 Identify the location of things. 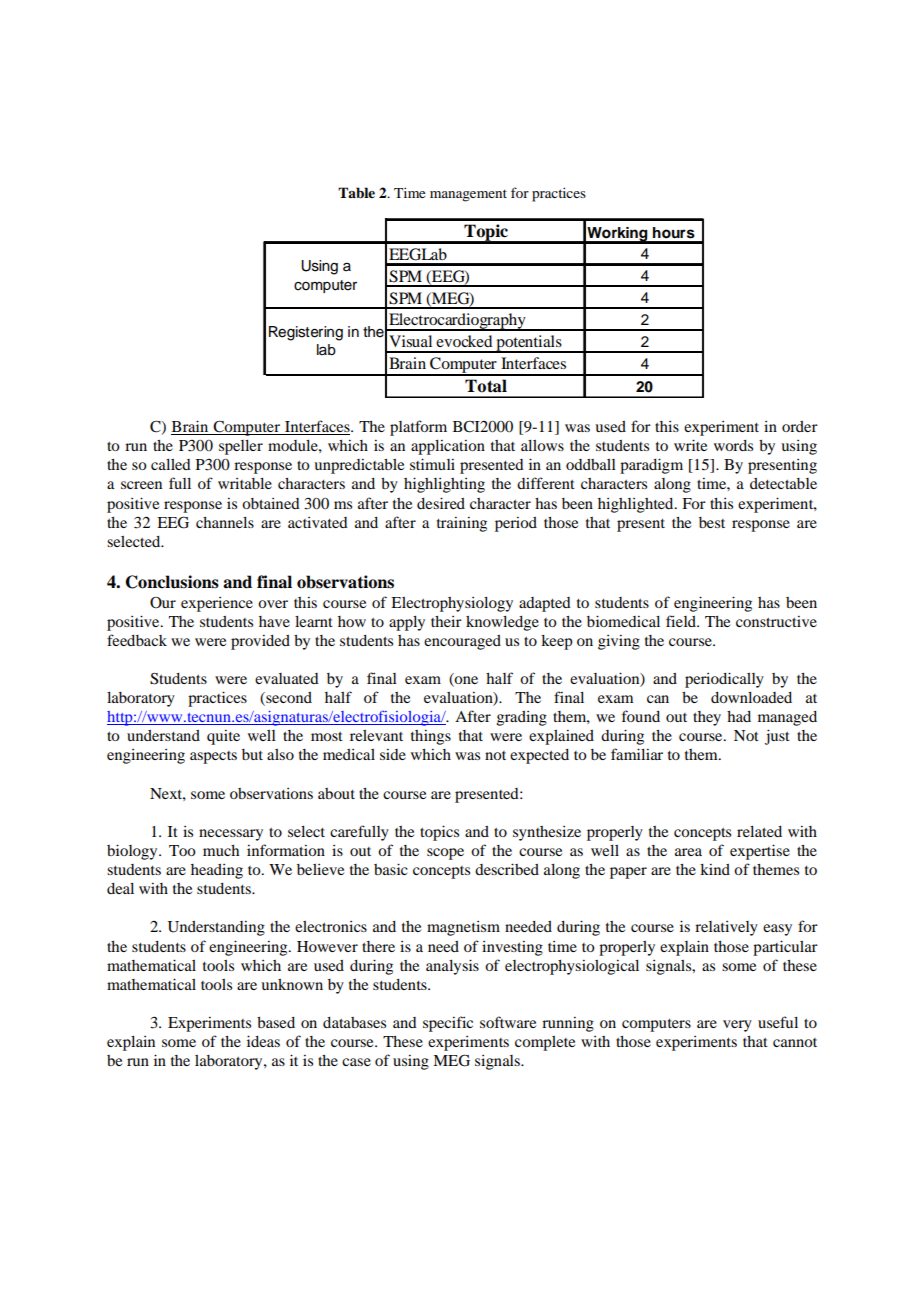
(431, 737).
